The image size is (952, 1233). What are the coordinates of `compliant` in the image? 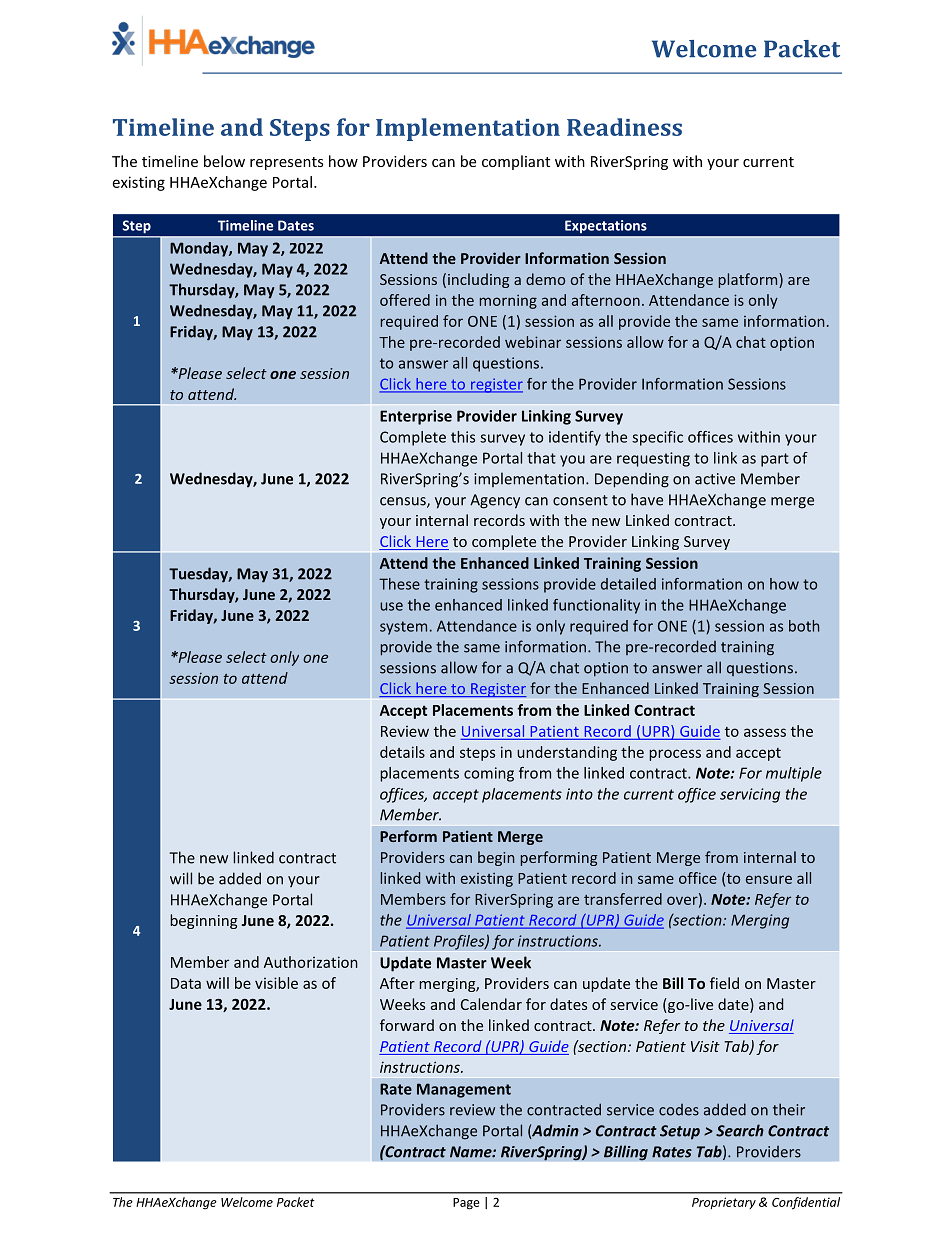 It's located at (516, 162).
